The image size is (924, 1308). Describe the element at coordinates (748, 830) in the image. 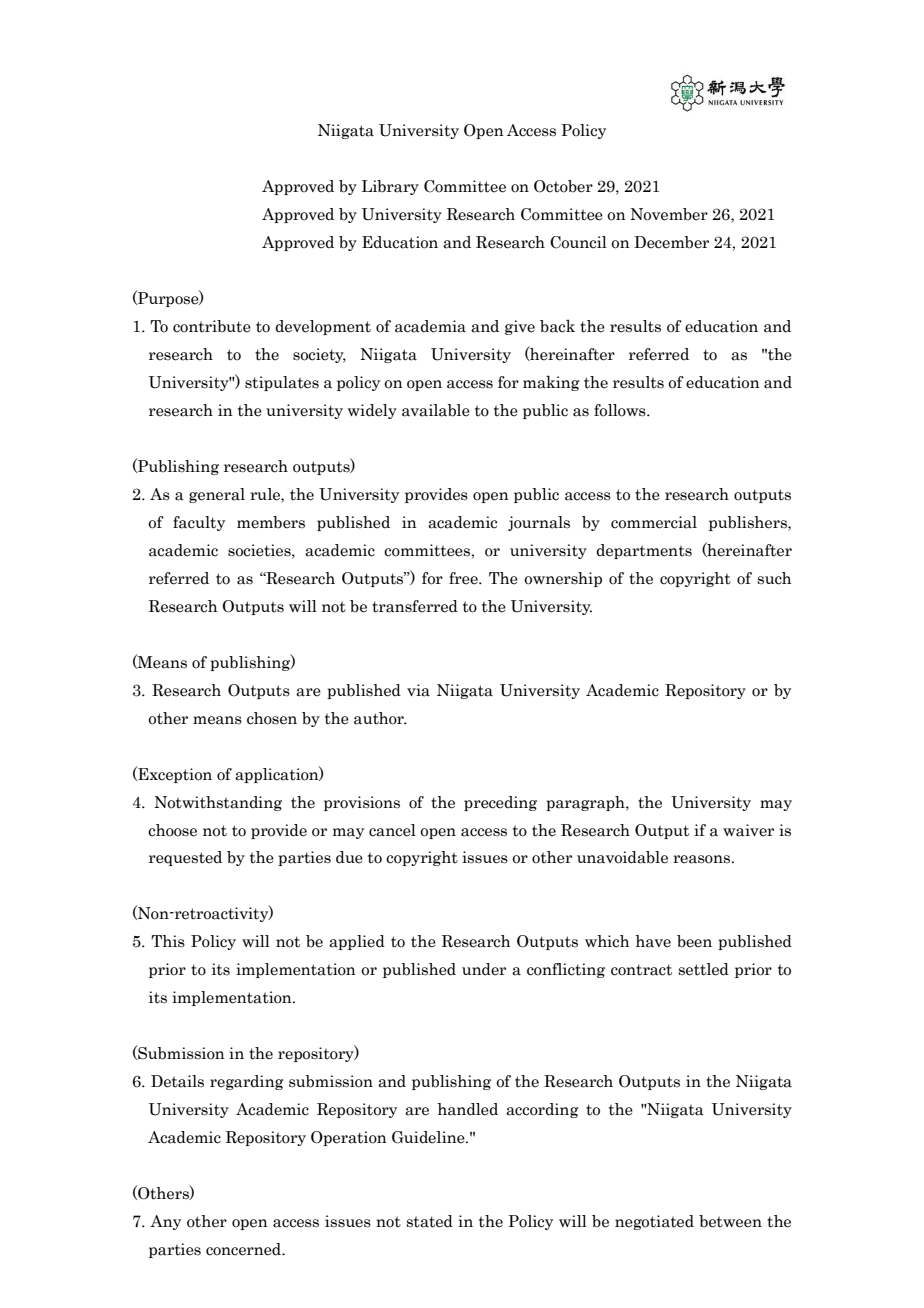

I see `waiver` at that location.
